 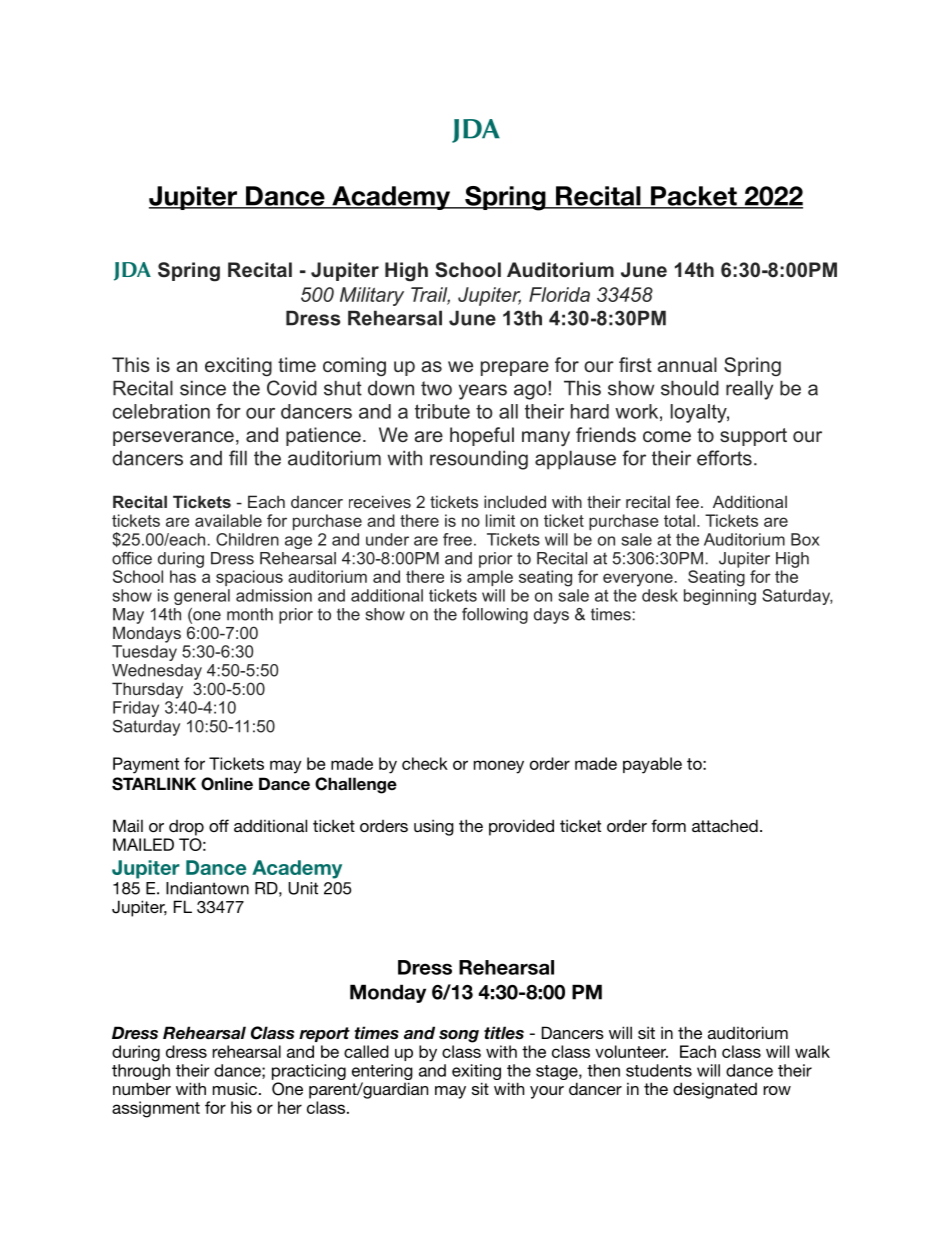 What do you see at coordinates (495, 616) in the document?
I see `following` at bounding box center [495, 616].
